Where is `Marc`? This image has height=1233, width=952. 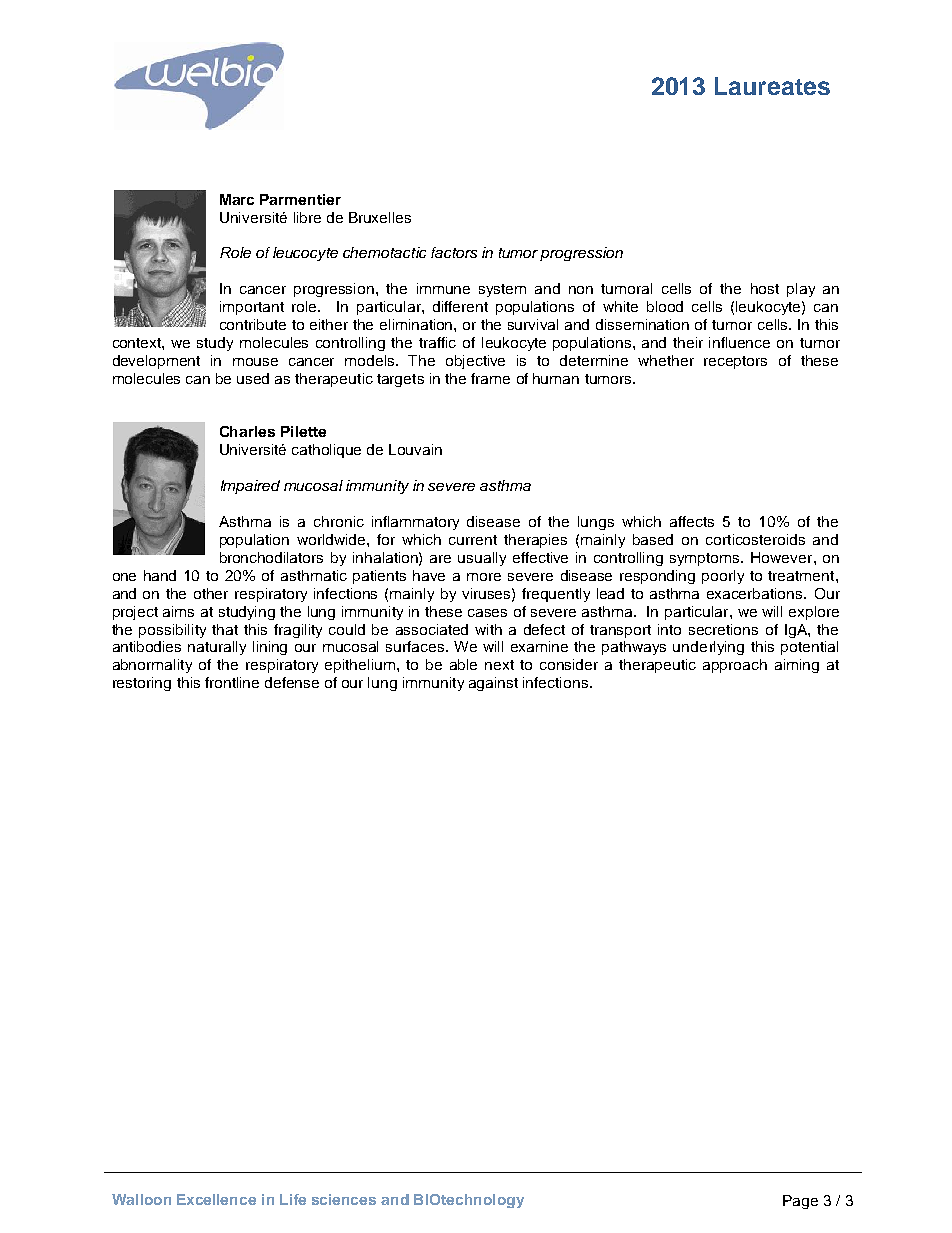 Marc is located at coordinates (237, 199).
